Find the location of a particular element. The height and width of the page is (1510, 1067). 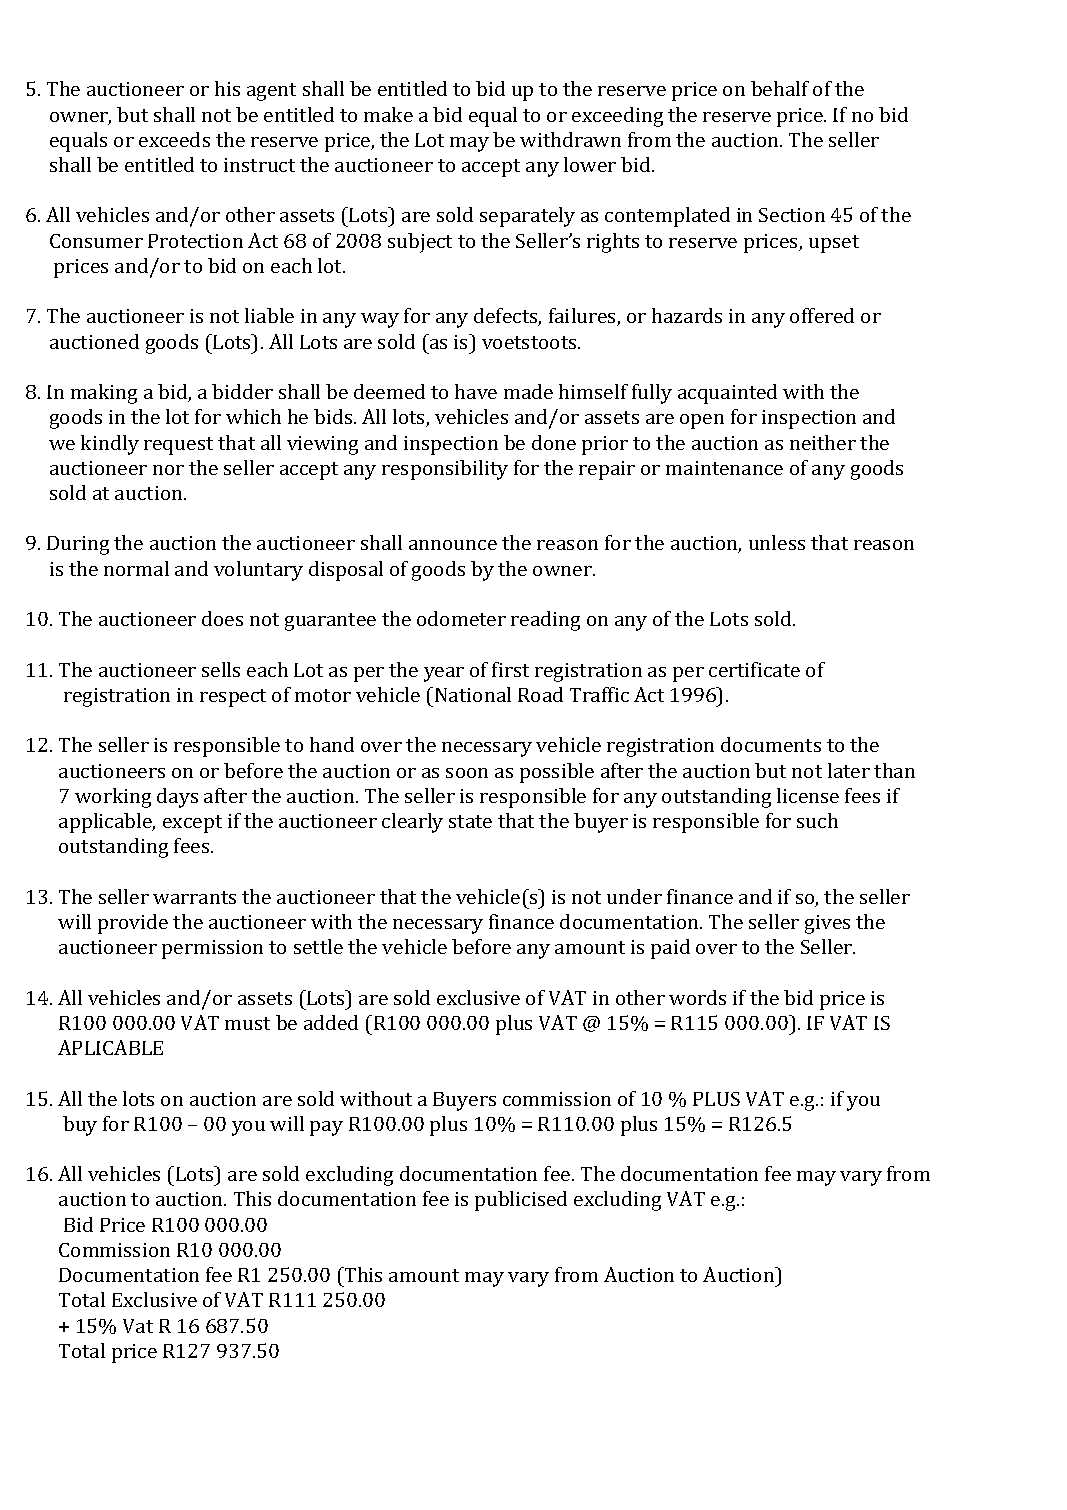

exceeds is located at coordinates (174, 139).
